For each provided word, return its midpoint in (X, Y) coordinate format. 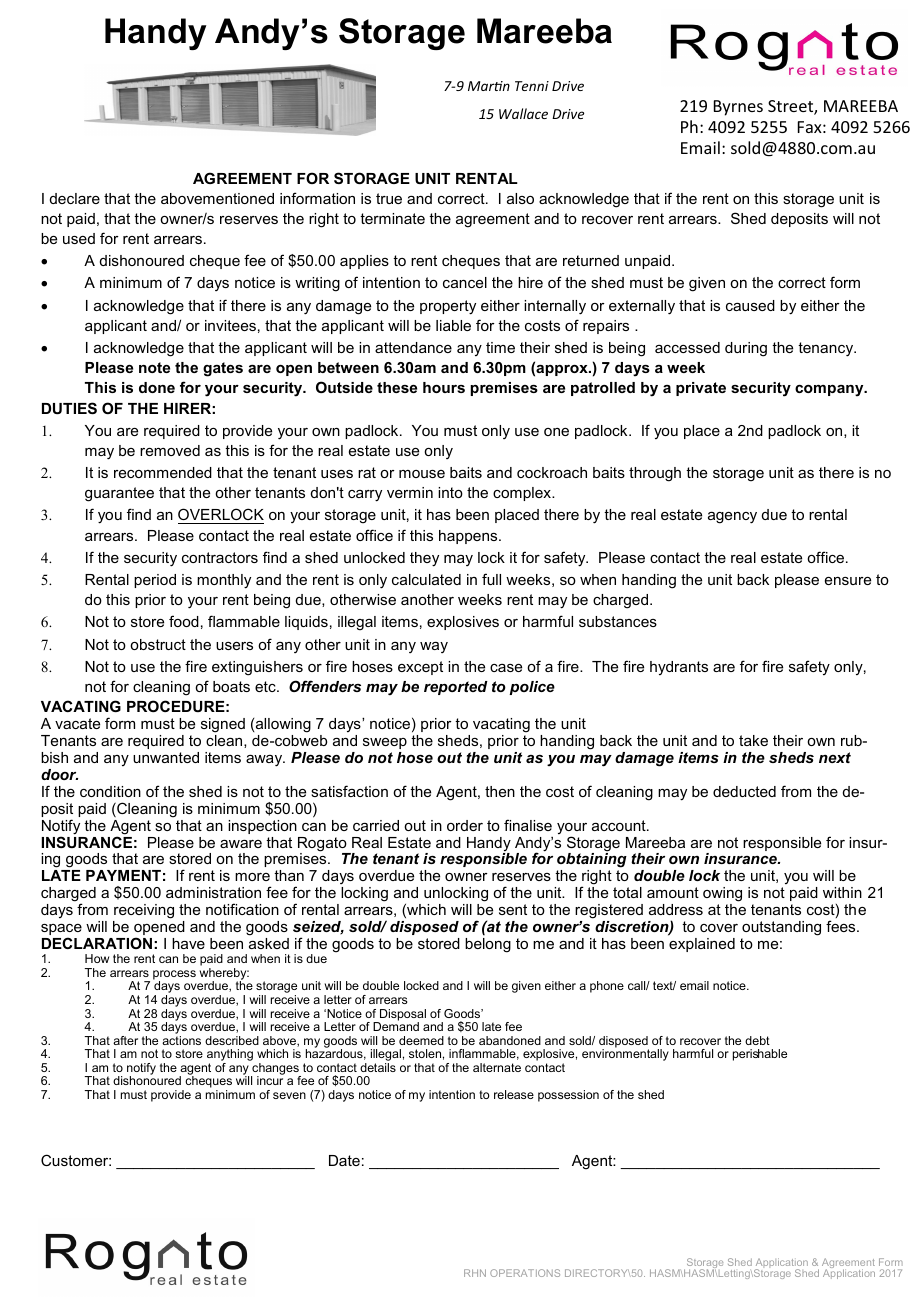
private (701, 389)
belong (488, 945)
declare (75, 198)
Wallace (523, 113)
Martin (489, 86)
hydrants (679, 668)
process (174, 976)
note (154, 367)
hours (444, 387)
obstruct (158, 644)
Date (344, 1160)
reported (456, 688)
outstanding (781, 928)
